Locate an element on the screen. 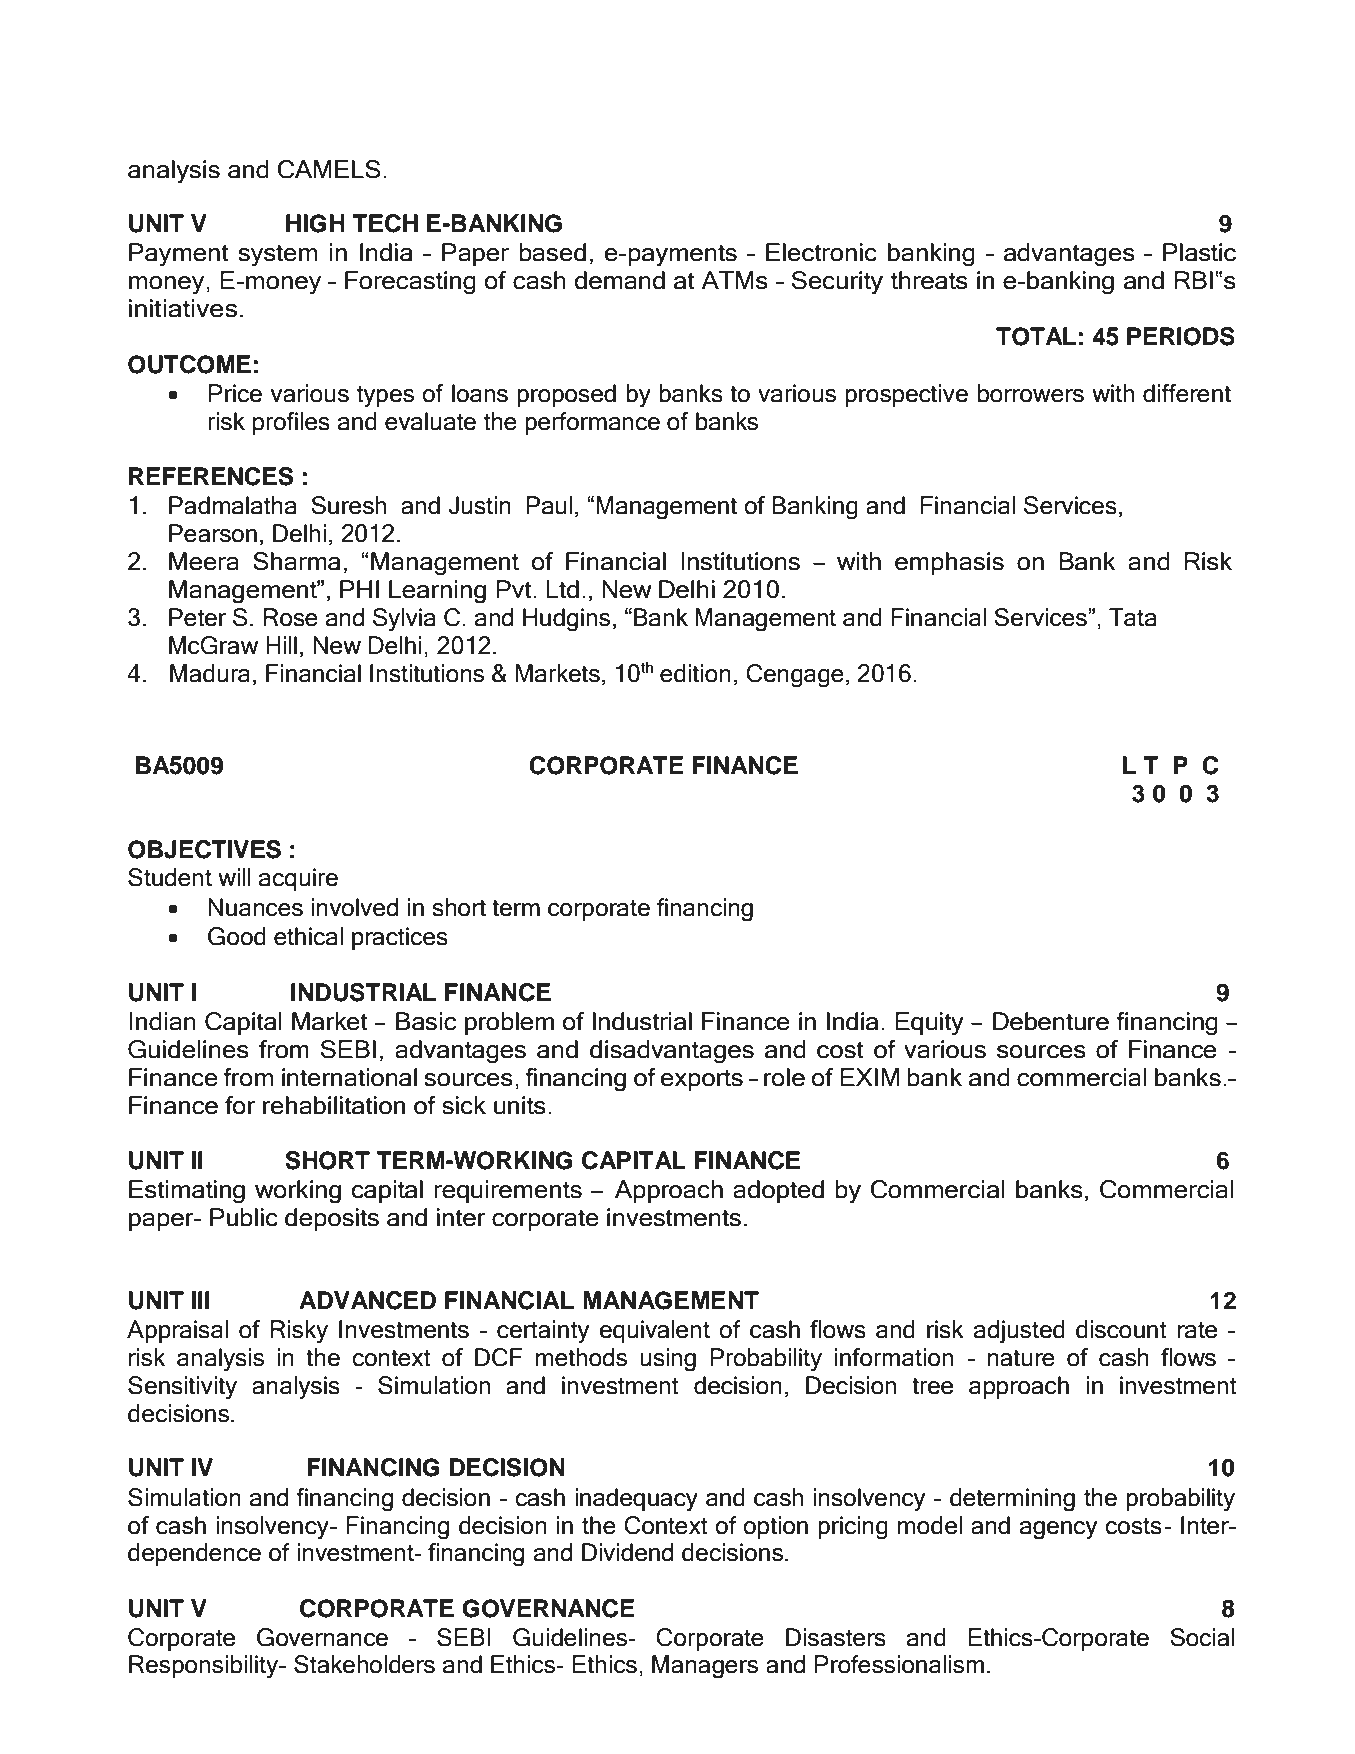 The height and width of the screenshot is (1754, 1355). deposits is located at coordinates (332, 1219).
